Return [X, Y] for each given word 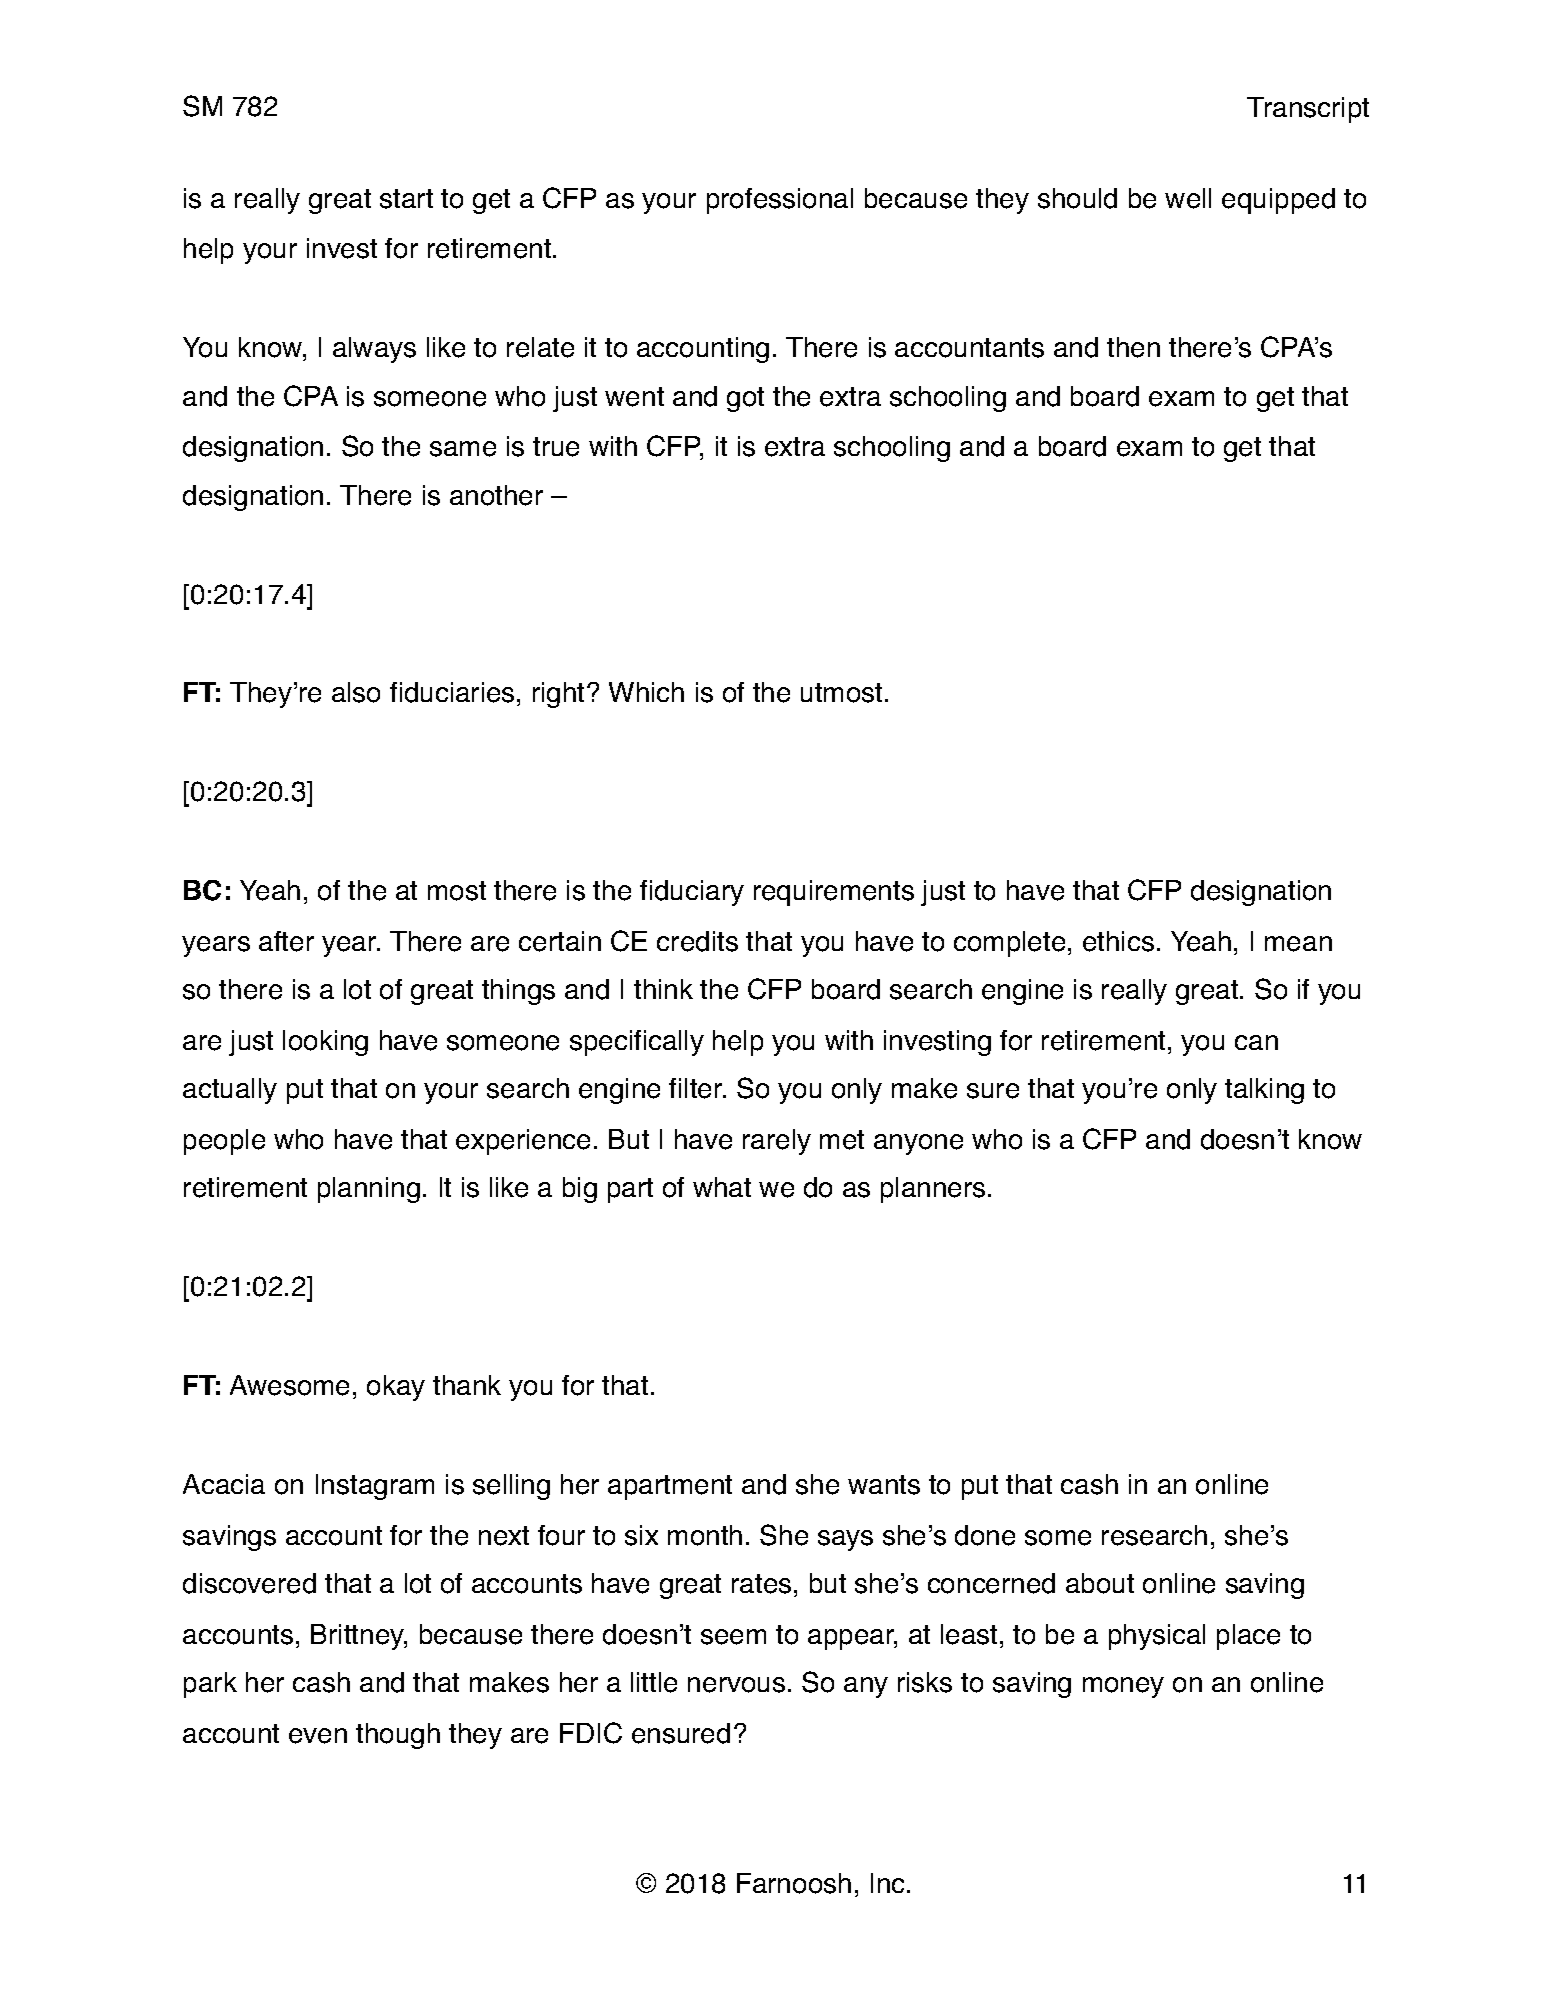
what [722, 1187]
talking [1264, 1091]
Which [646, 692]
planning [369, 1190]
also [356, 692]
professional [780, 201]
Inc [889, 1883]
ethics [1118, 941]
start [406, 199]
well [1188, 198]
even [318, 1736]
